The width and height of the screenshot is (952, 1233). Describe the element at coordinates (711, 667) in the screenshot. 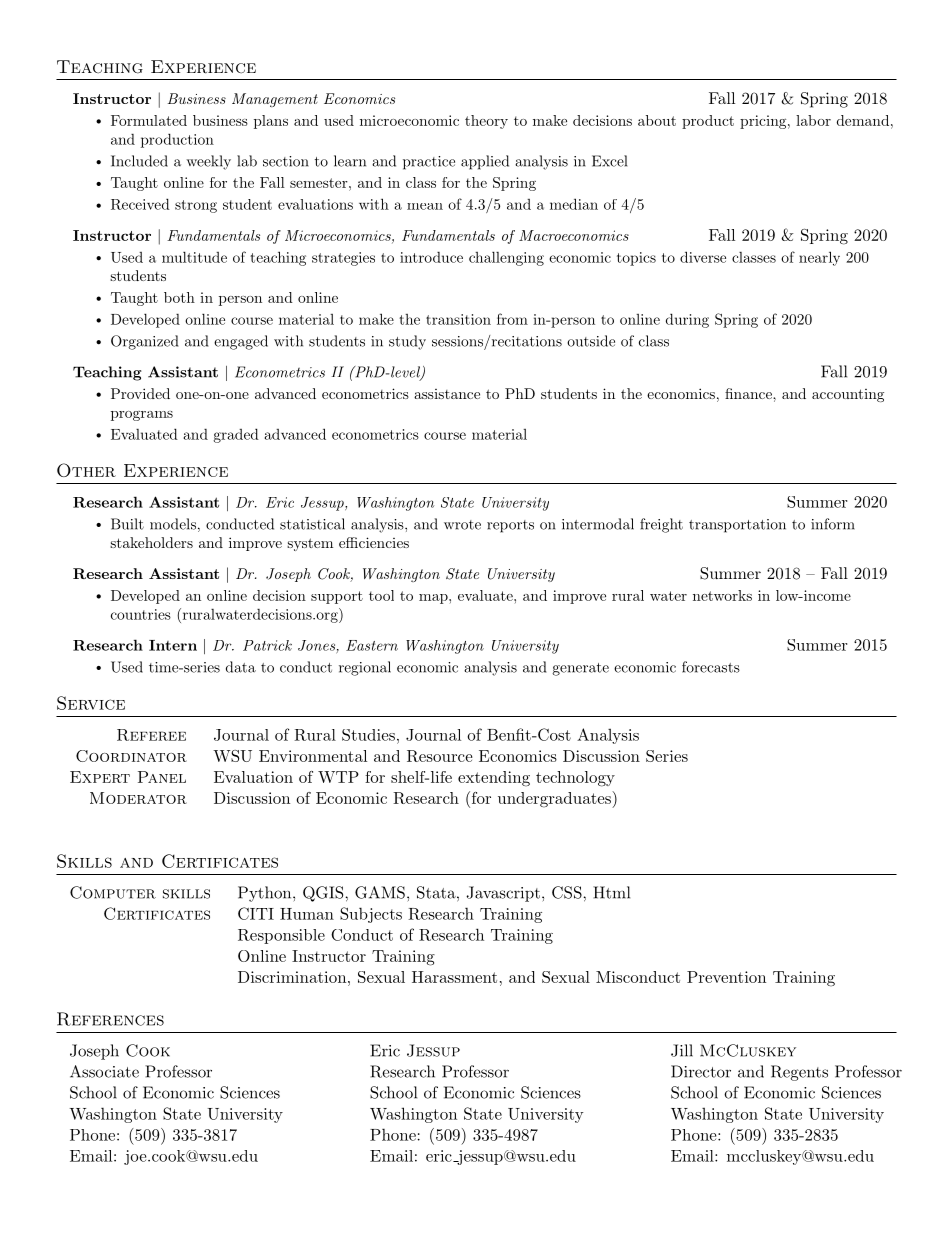

I see `forecasts` at that location.
